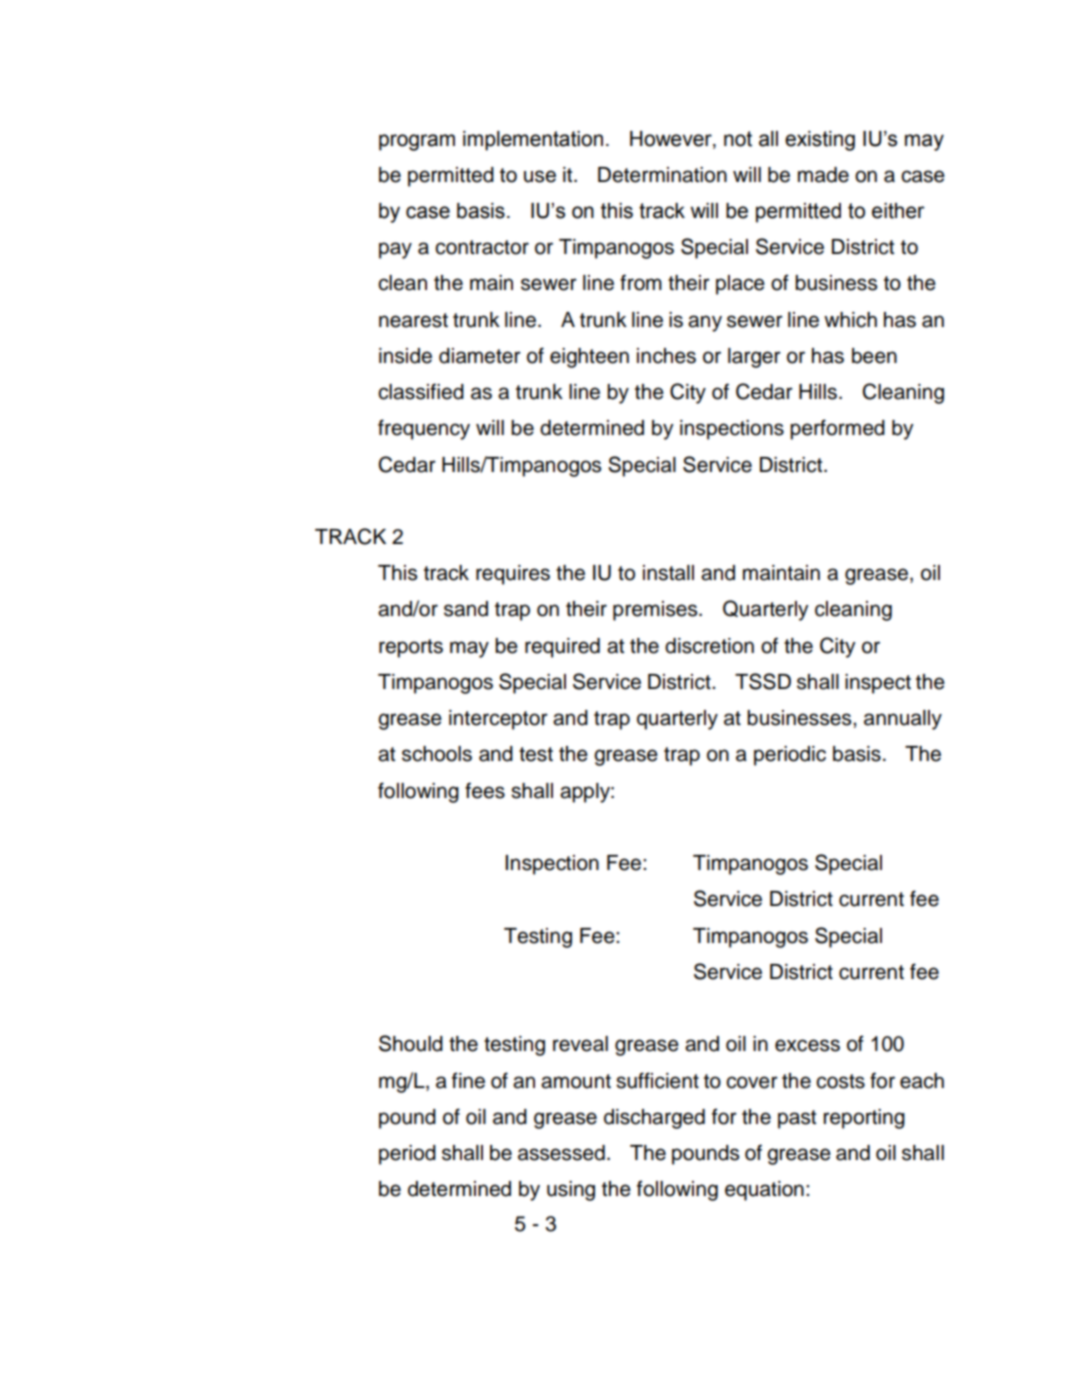  Describe the element at coordinates (666, 356) in the page. I see `inches` at that location.
